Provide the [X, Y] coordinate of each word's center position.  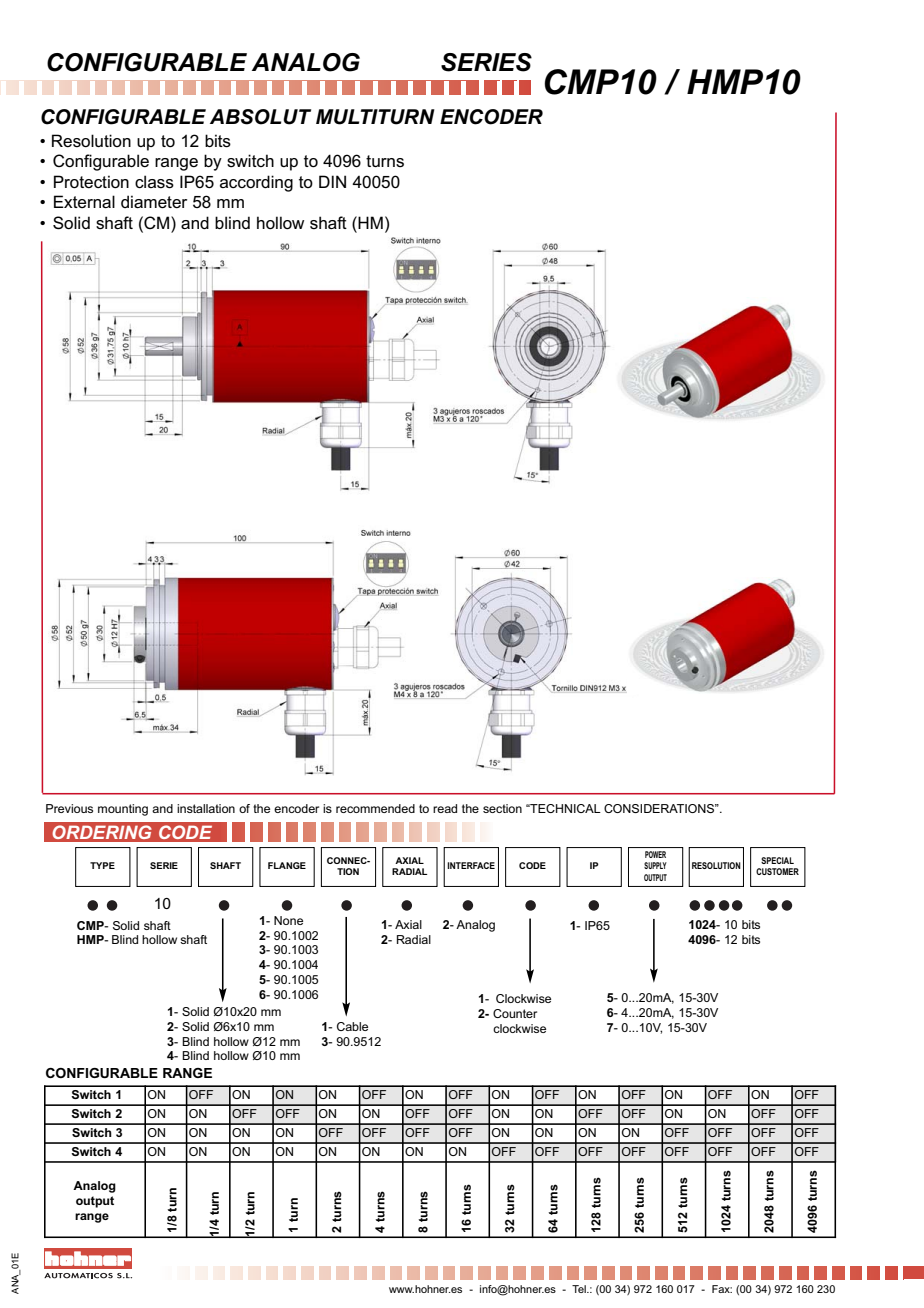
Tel [580, 1289]
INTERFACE [471, 865]
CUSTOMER [777, 871]
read [445, 808]
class [154, 182]
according [256, 183]
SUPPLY [655, 865]
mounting [123, 810]
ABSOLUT [260, 117]
